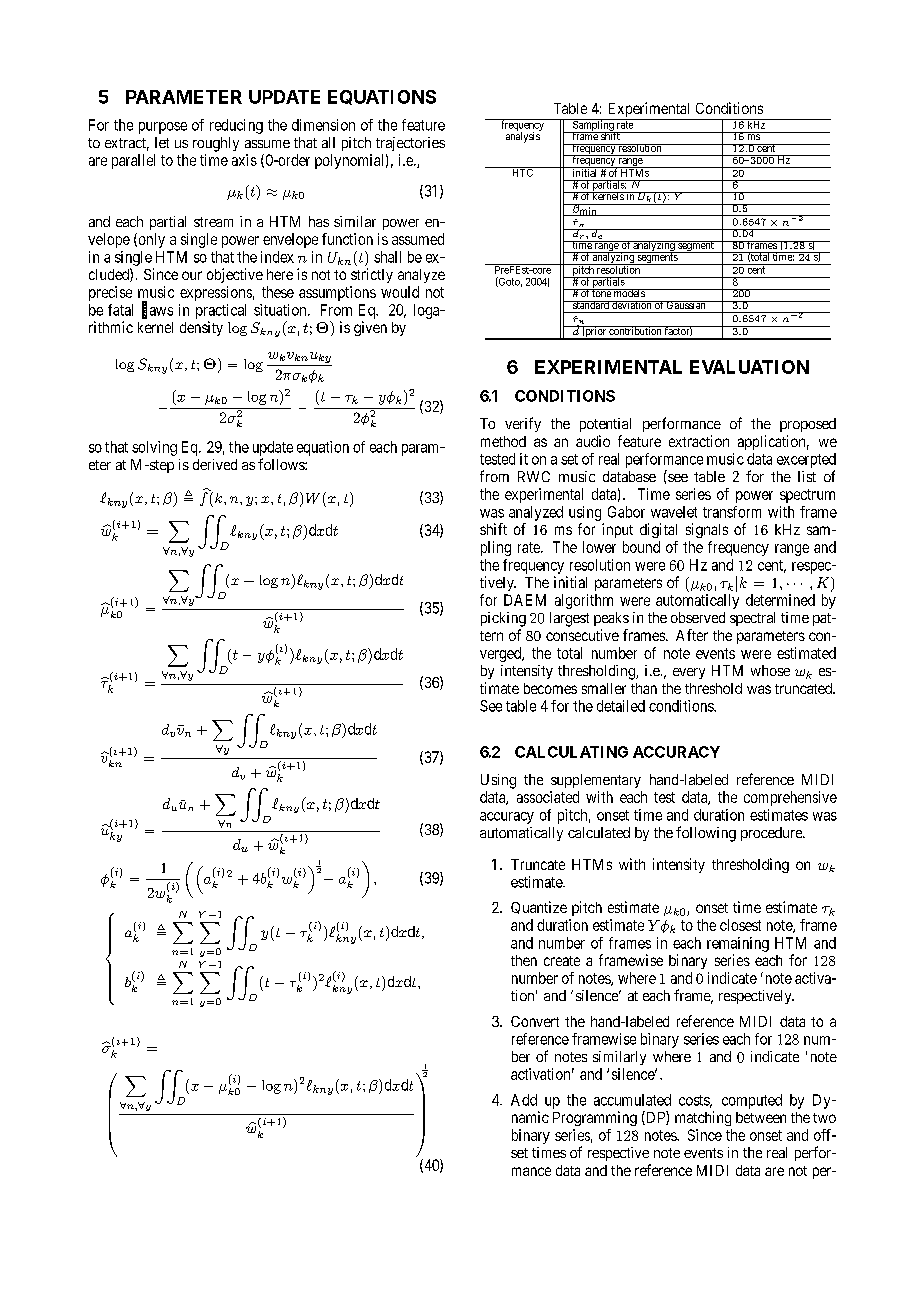 This page has width=924, height=1308. I want to click on Quantize, so click(539, 907).
